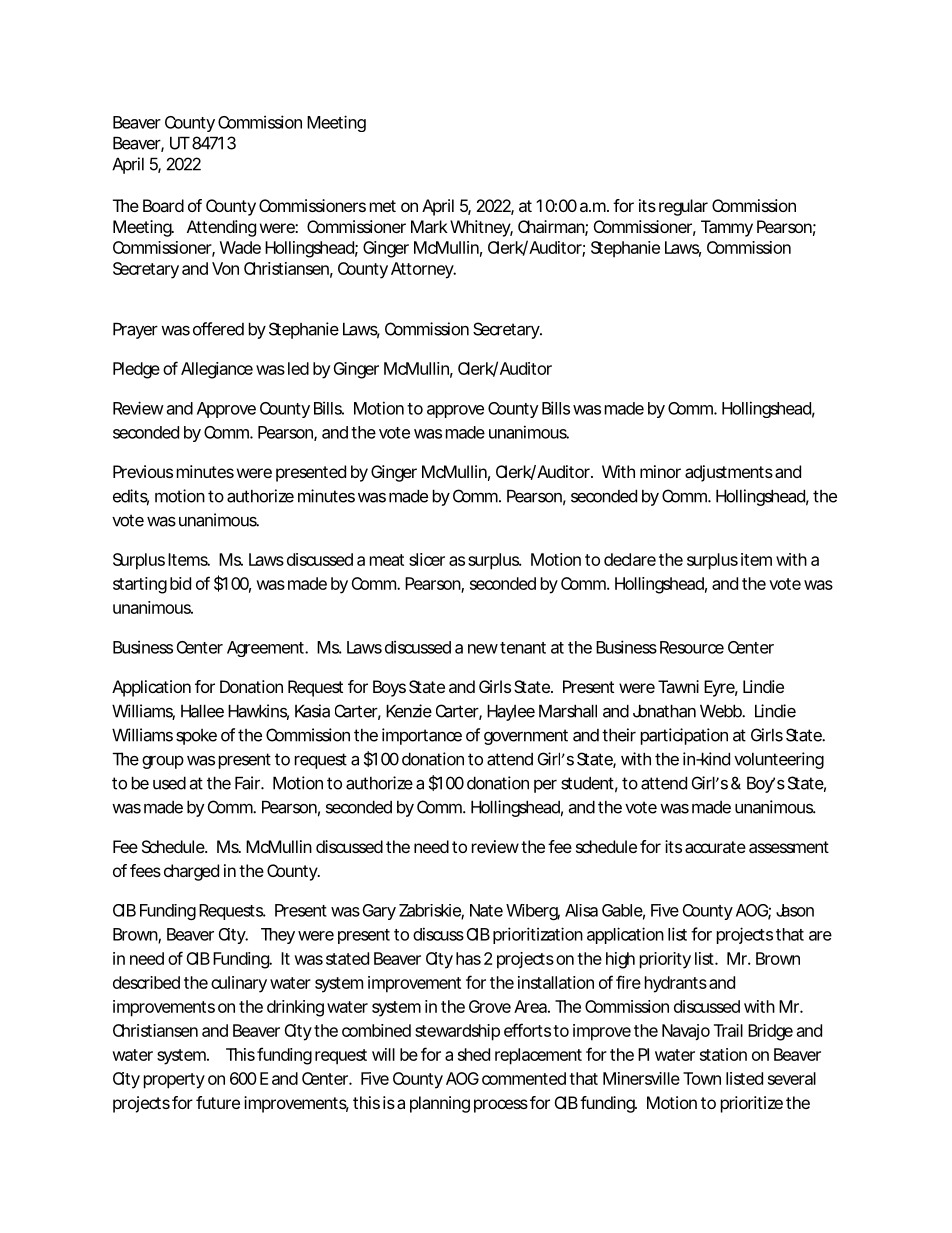 The width and height of the screenshot is (952, 1233). I want to click on future, so click(218, 1102).
